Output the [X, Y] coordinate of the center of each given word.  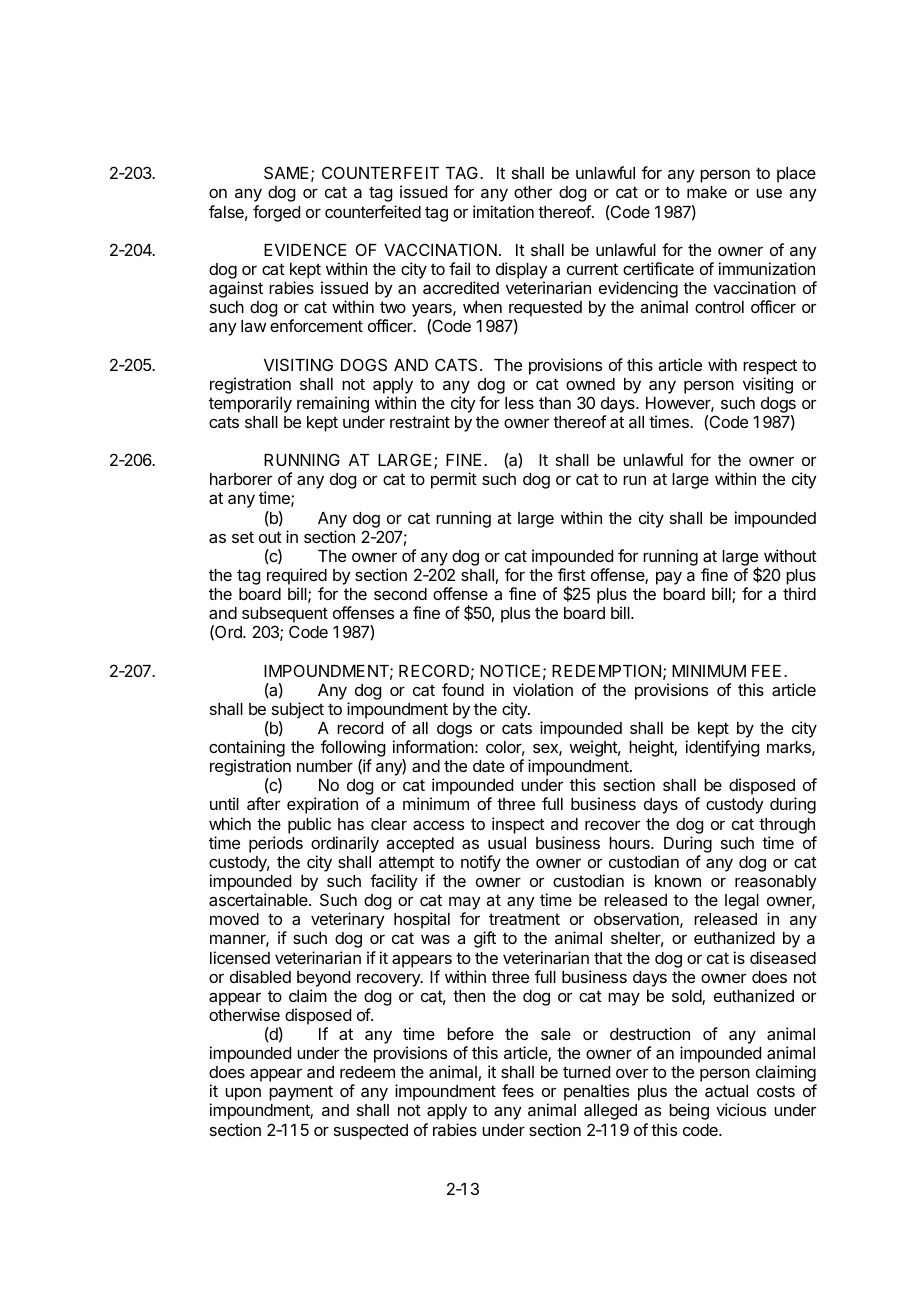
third [799, 593]
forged [276, 213]
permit [454, 480]
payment [301, 1093]
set [243, 537]
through [787, 826]
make [707, 192]
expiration [322, 805]
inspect [518, 825]
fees [518, 1090]
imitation [503, 211]
